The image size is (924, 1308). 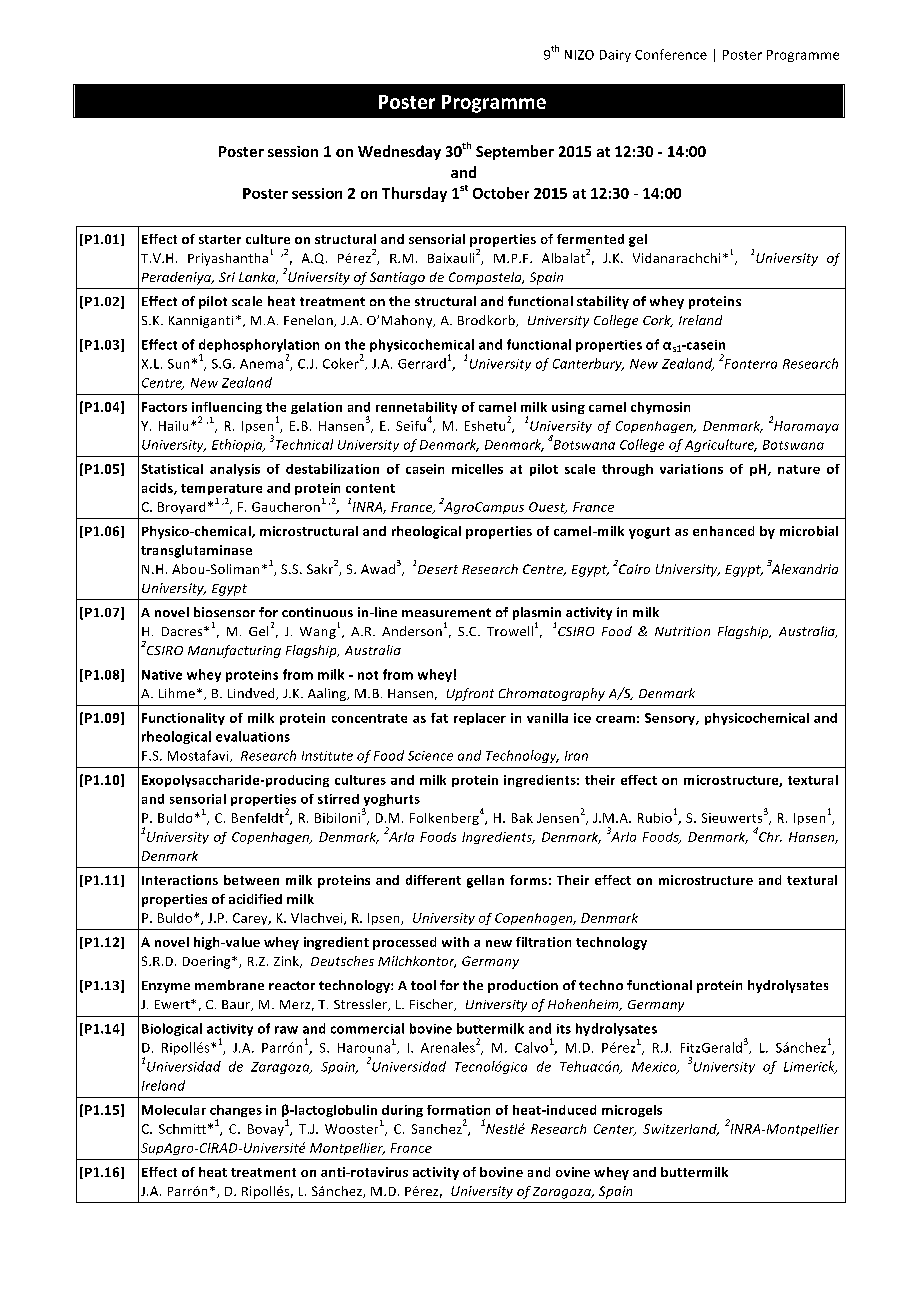 I want to click on changes, so click(x=236, y=1112).
